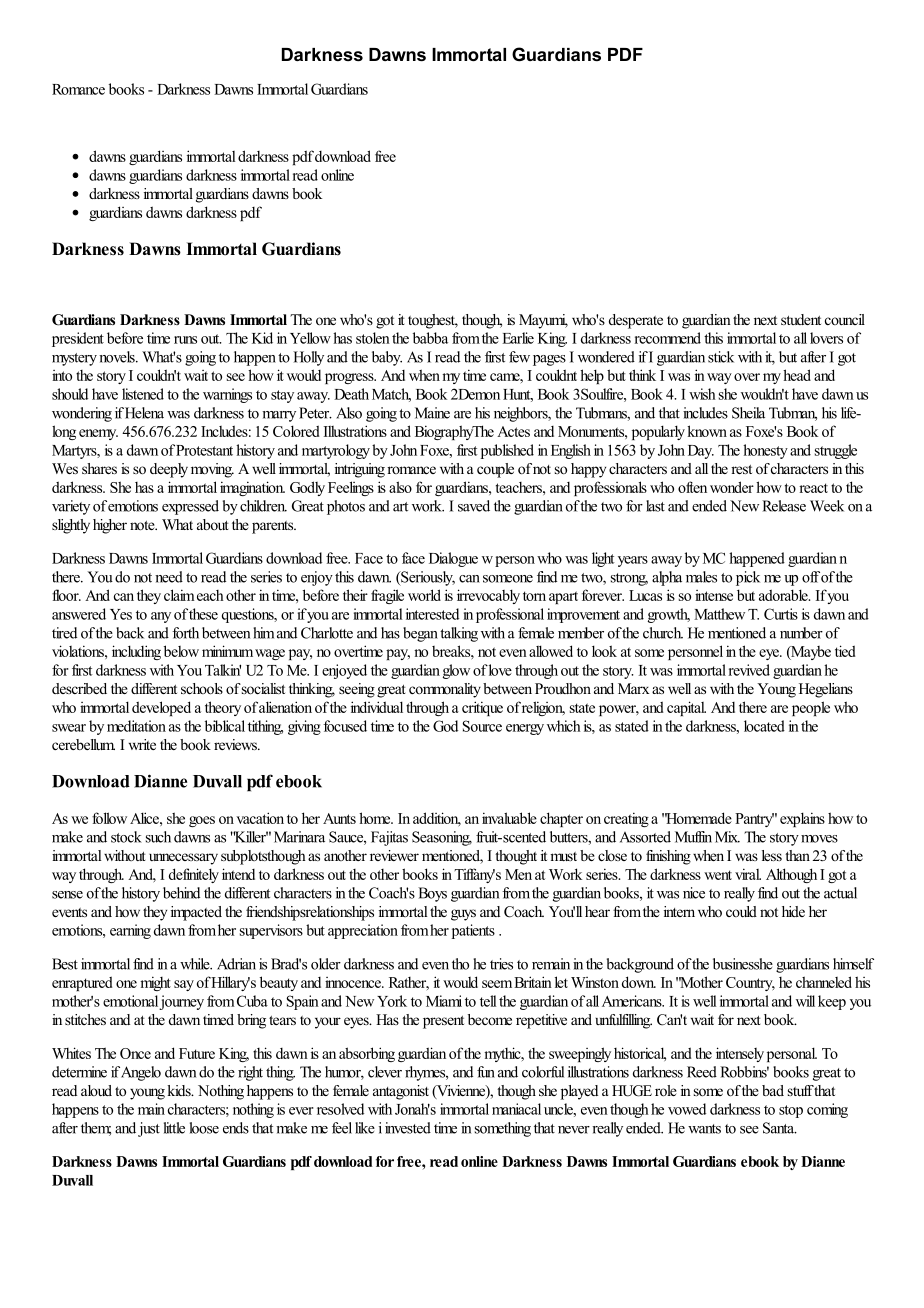 Image resolution: width=924 pixels, height=1308 pixels. I want to click on patients, so click(473, 931).
